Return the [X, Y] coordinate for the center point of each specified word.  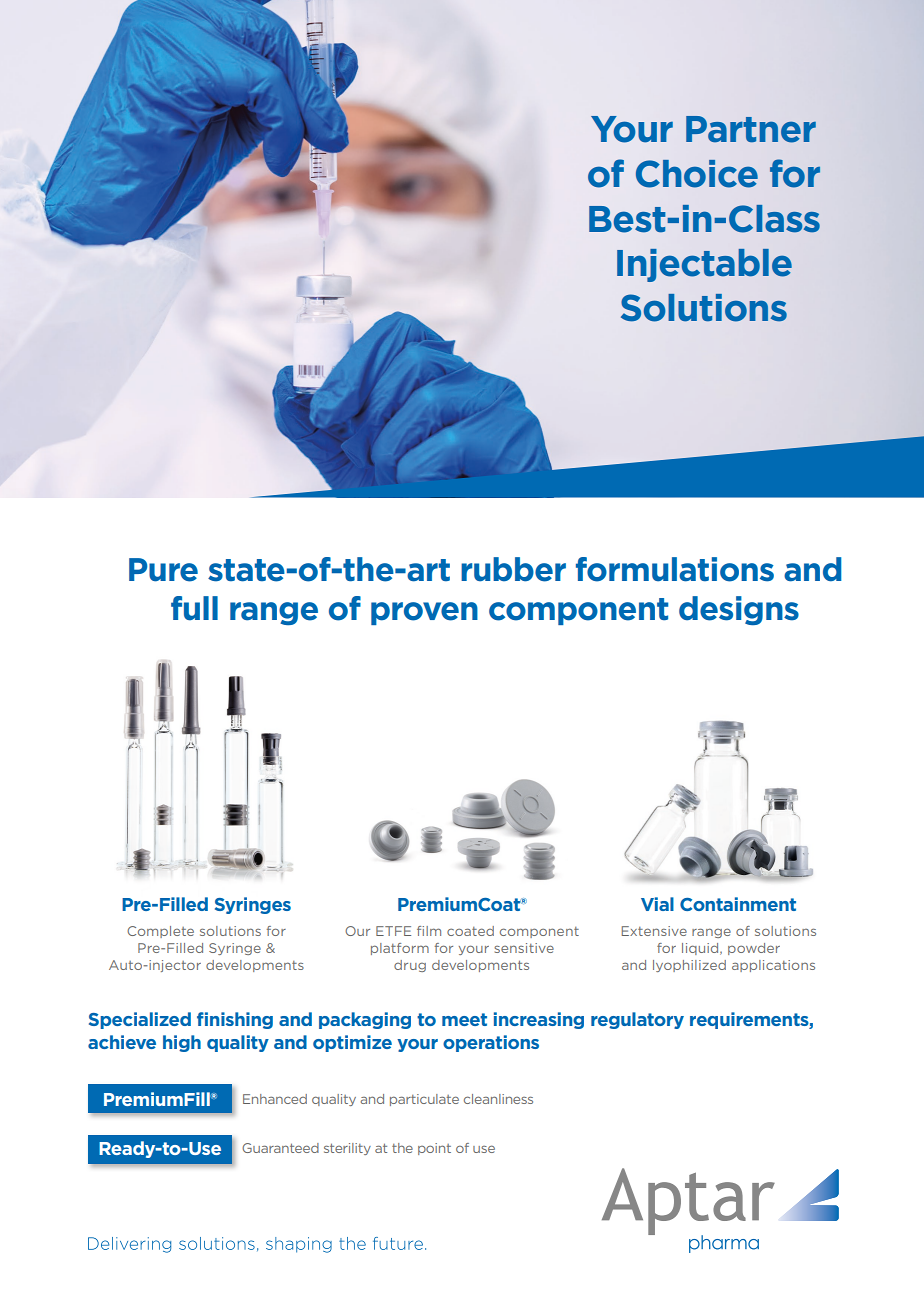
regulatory [637, 1020]
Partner [751, 129]
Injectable [704, 265]
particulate [424, 1100]
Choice [697, 174]
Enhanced [275, 1099]
